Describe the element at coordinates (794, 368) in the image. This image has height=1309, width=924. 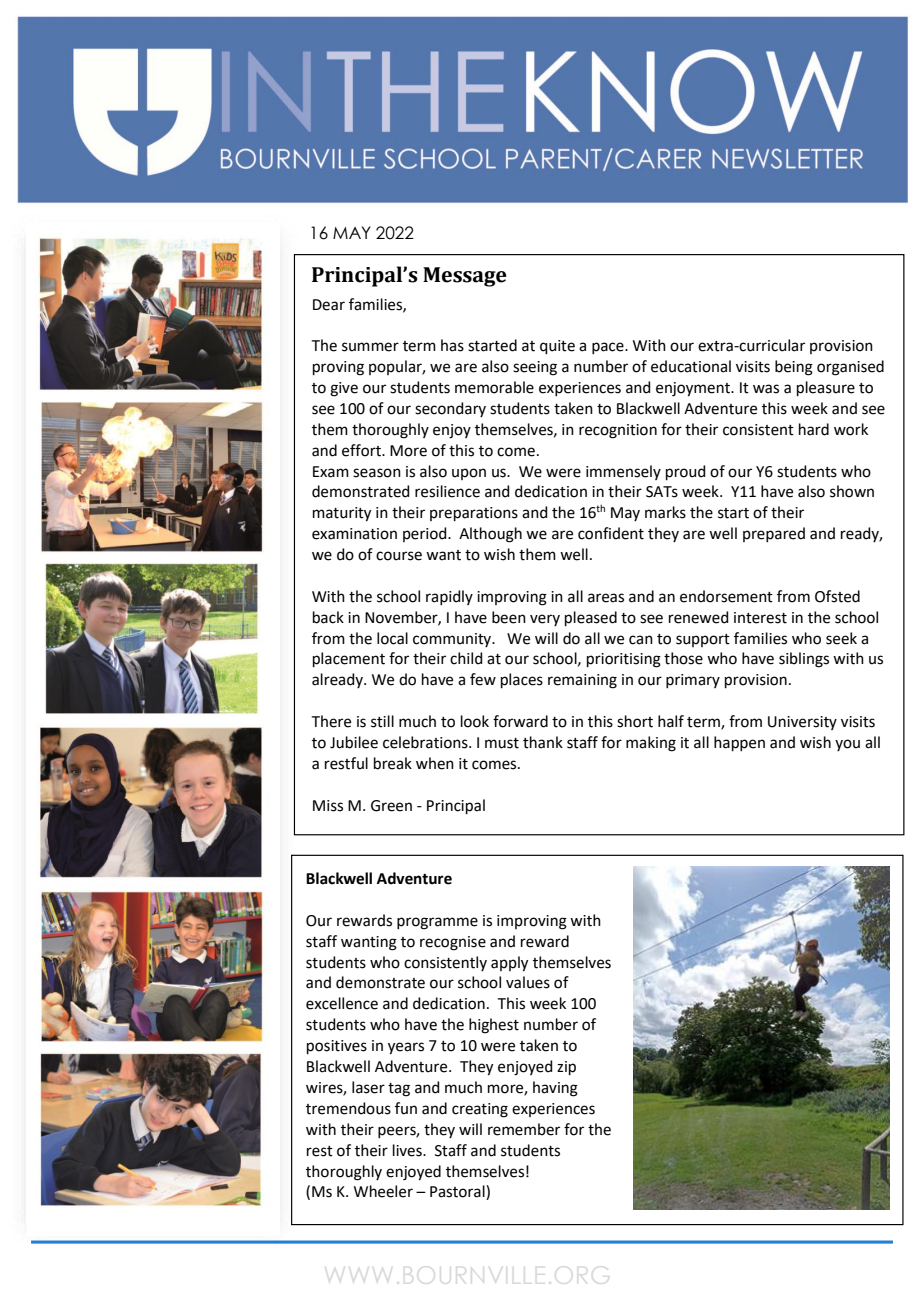
I see `being` at that location.
